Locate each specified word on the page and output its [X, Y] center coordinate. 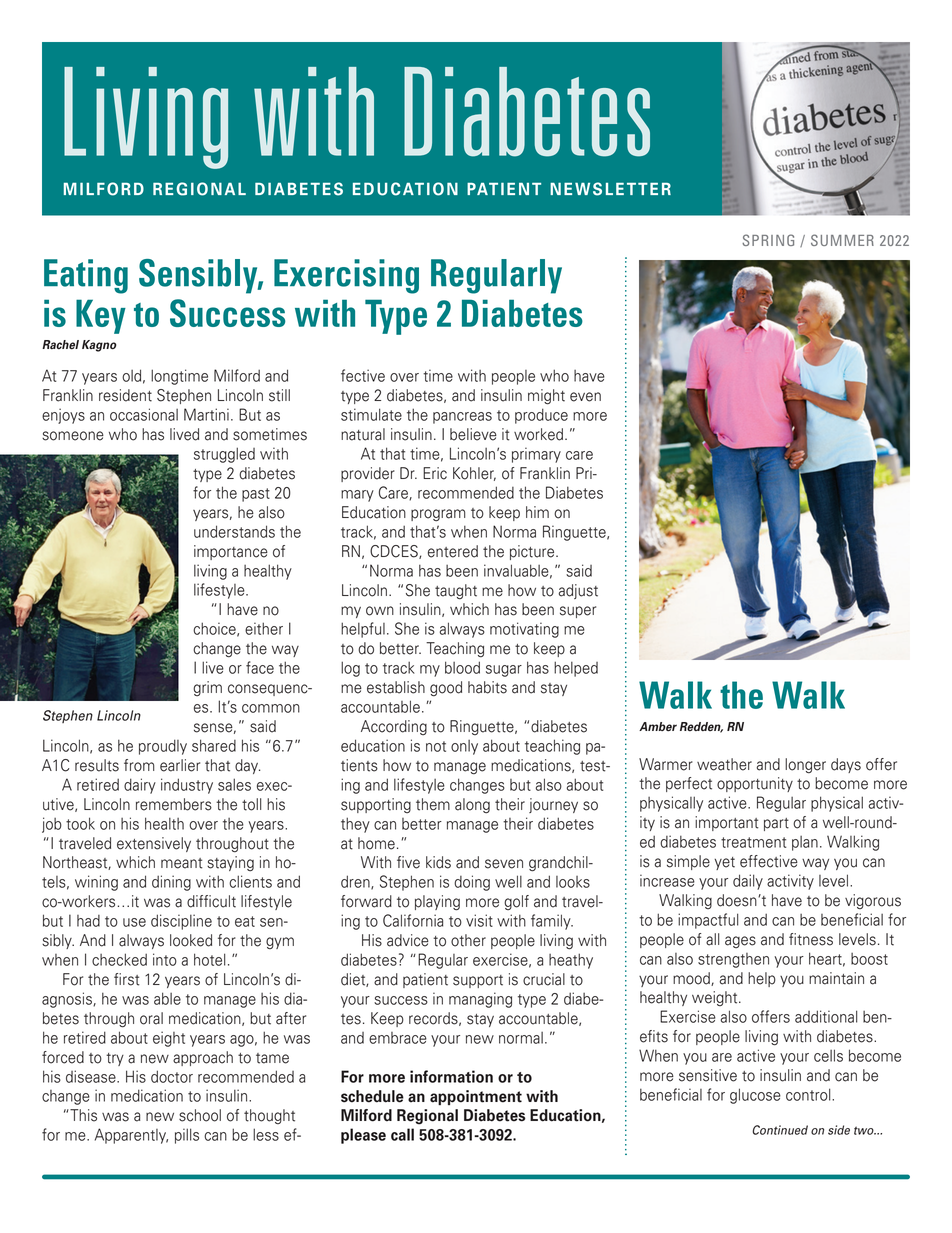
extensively [154, 844]
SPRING [768, 240]
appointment [476, 1097]
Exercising [346, 276]
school [200, 1115]
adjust [578, 591]
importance [231, 552]
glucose [755, 1096]
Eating [86, 276]
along [472, 806]
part [776, 824]
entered [453, 551]
